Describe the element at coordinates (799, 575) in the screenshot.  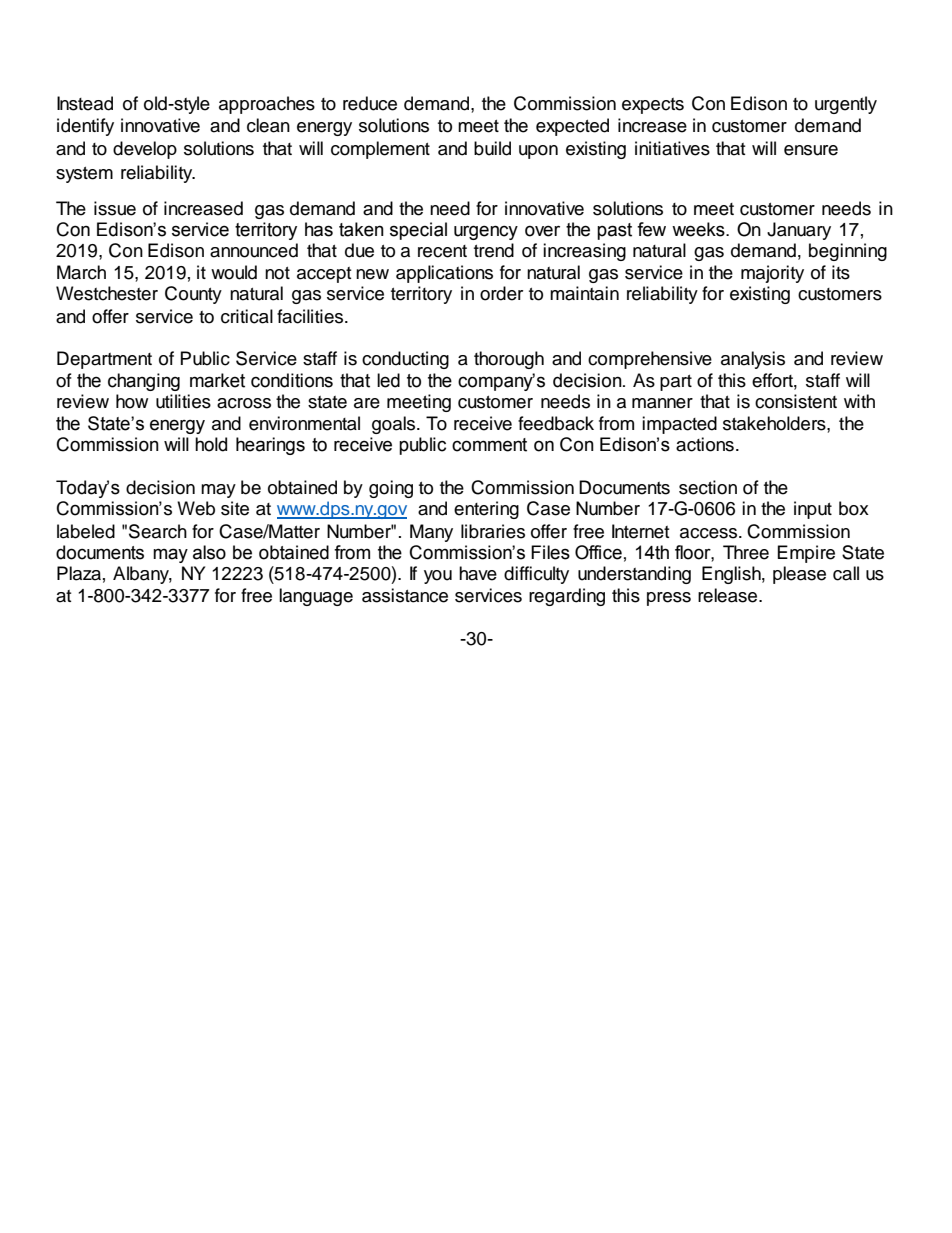
I see `please` at that location.
